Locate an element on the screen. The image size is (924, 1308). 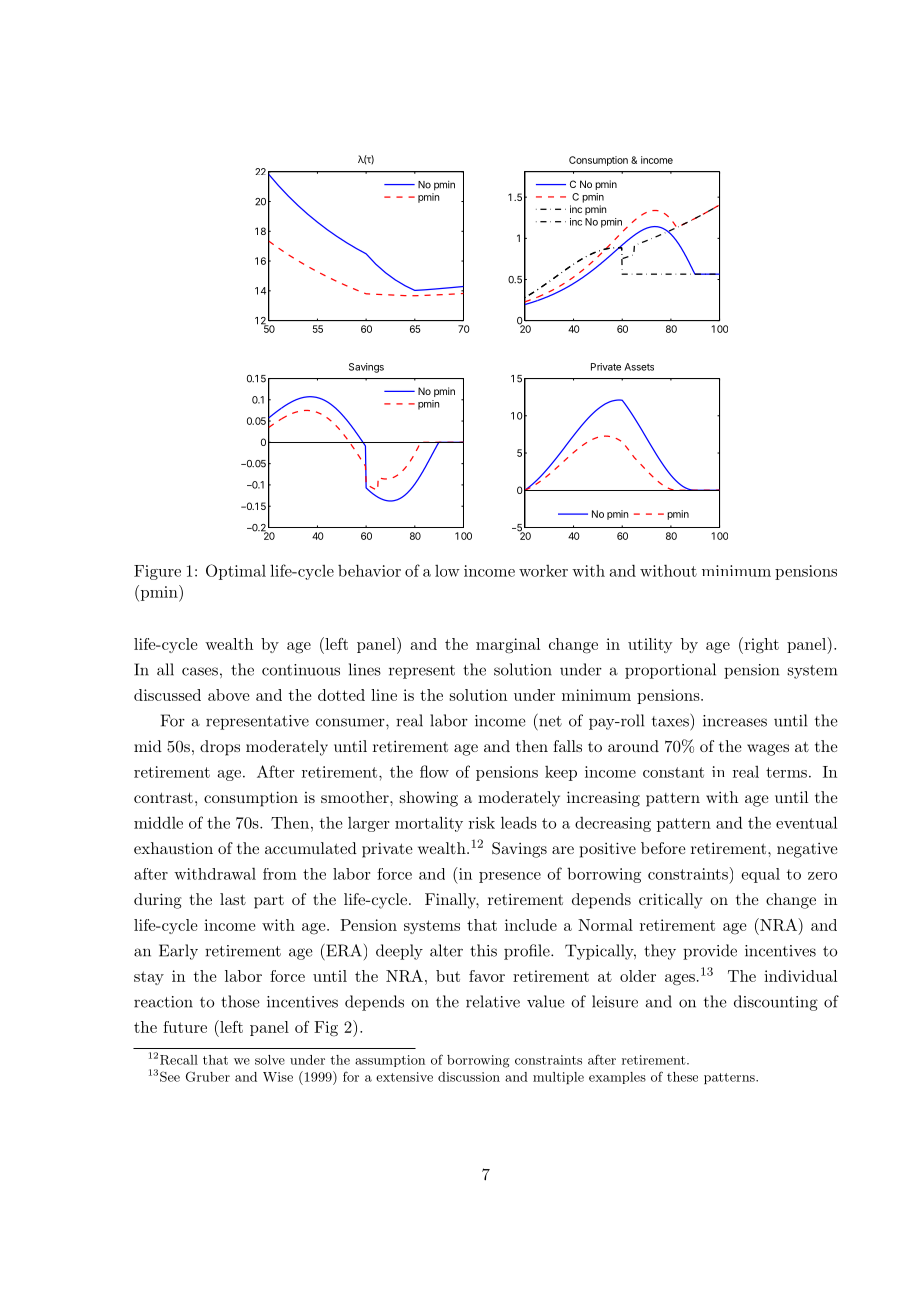
marginal is located at coordinates (508, 646).
